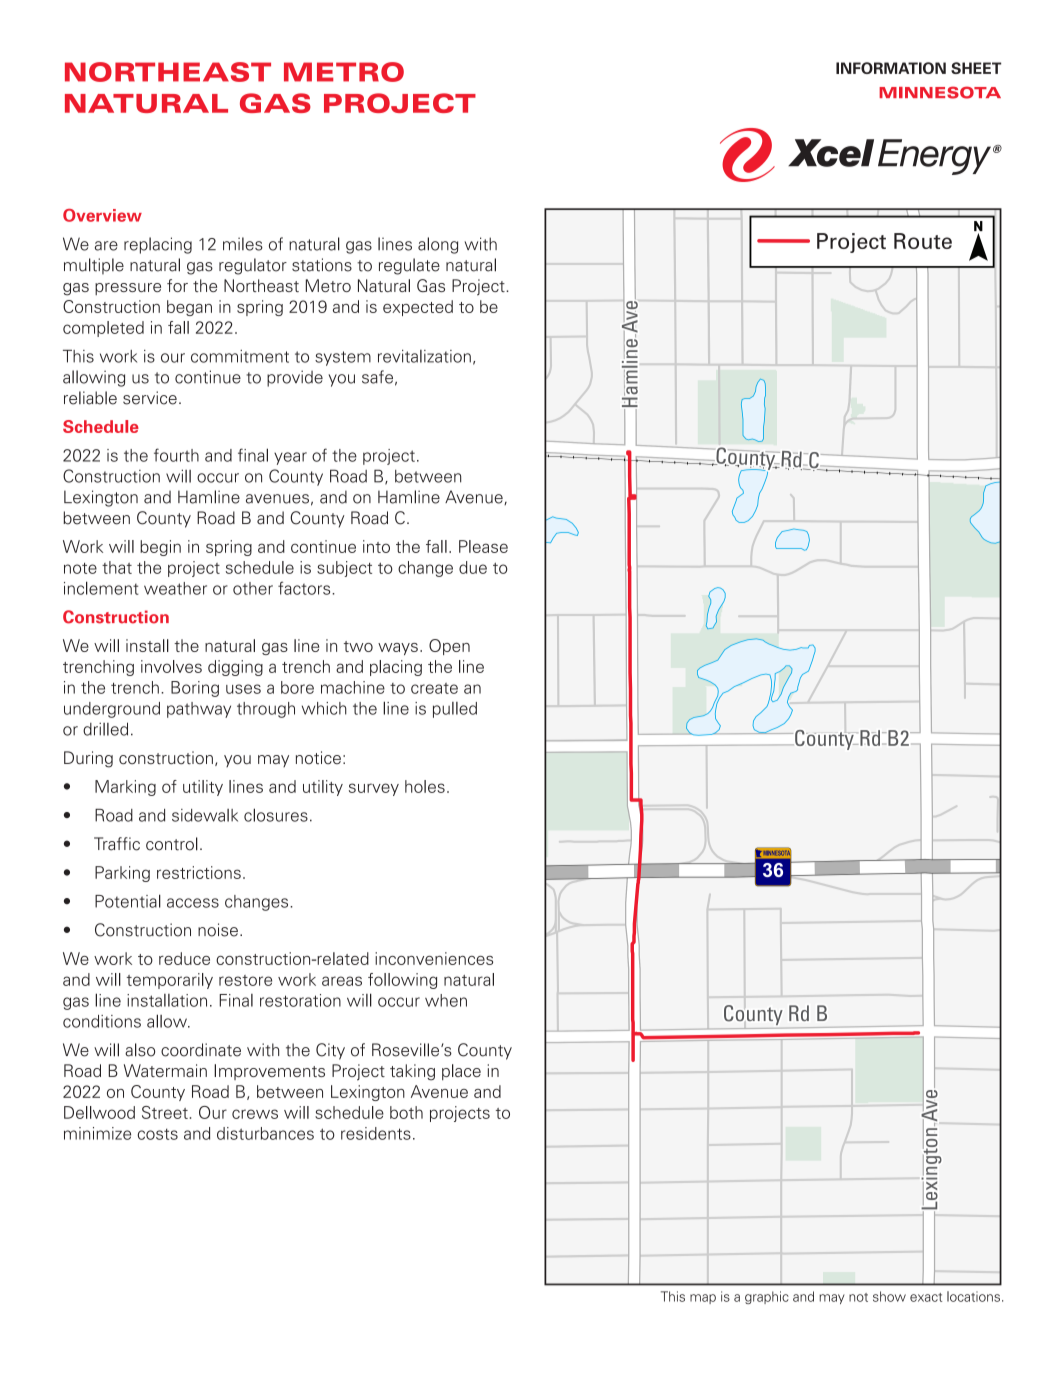 This screenshot has width=1064, height=1377. Describe the element at coordinates (446, 1000) in the screenshot. I see `when` at that location.
